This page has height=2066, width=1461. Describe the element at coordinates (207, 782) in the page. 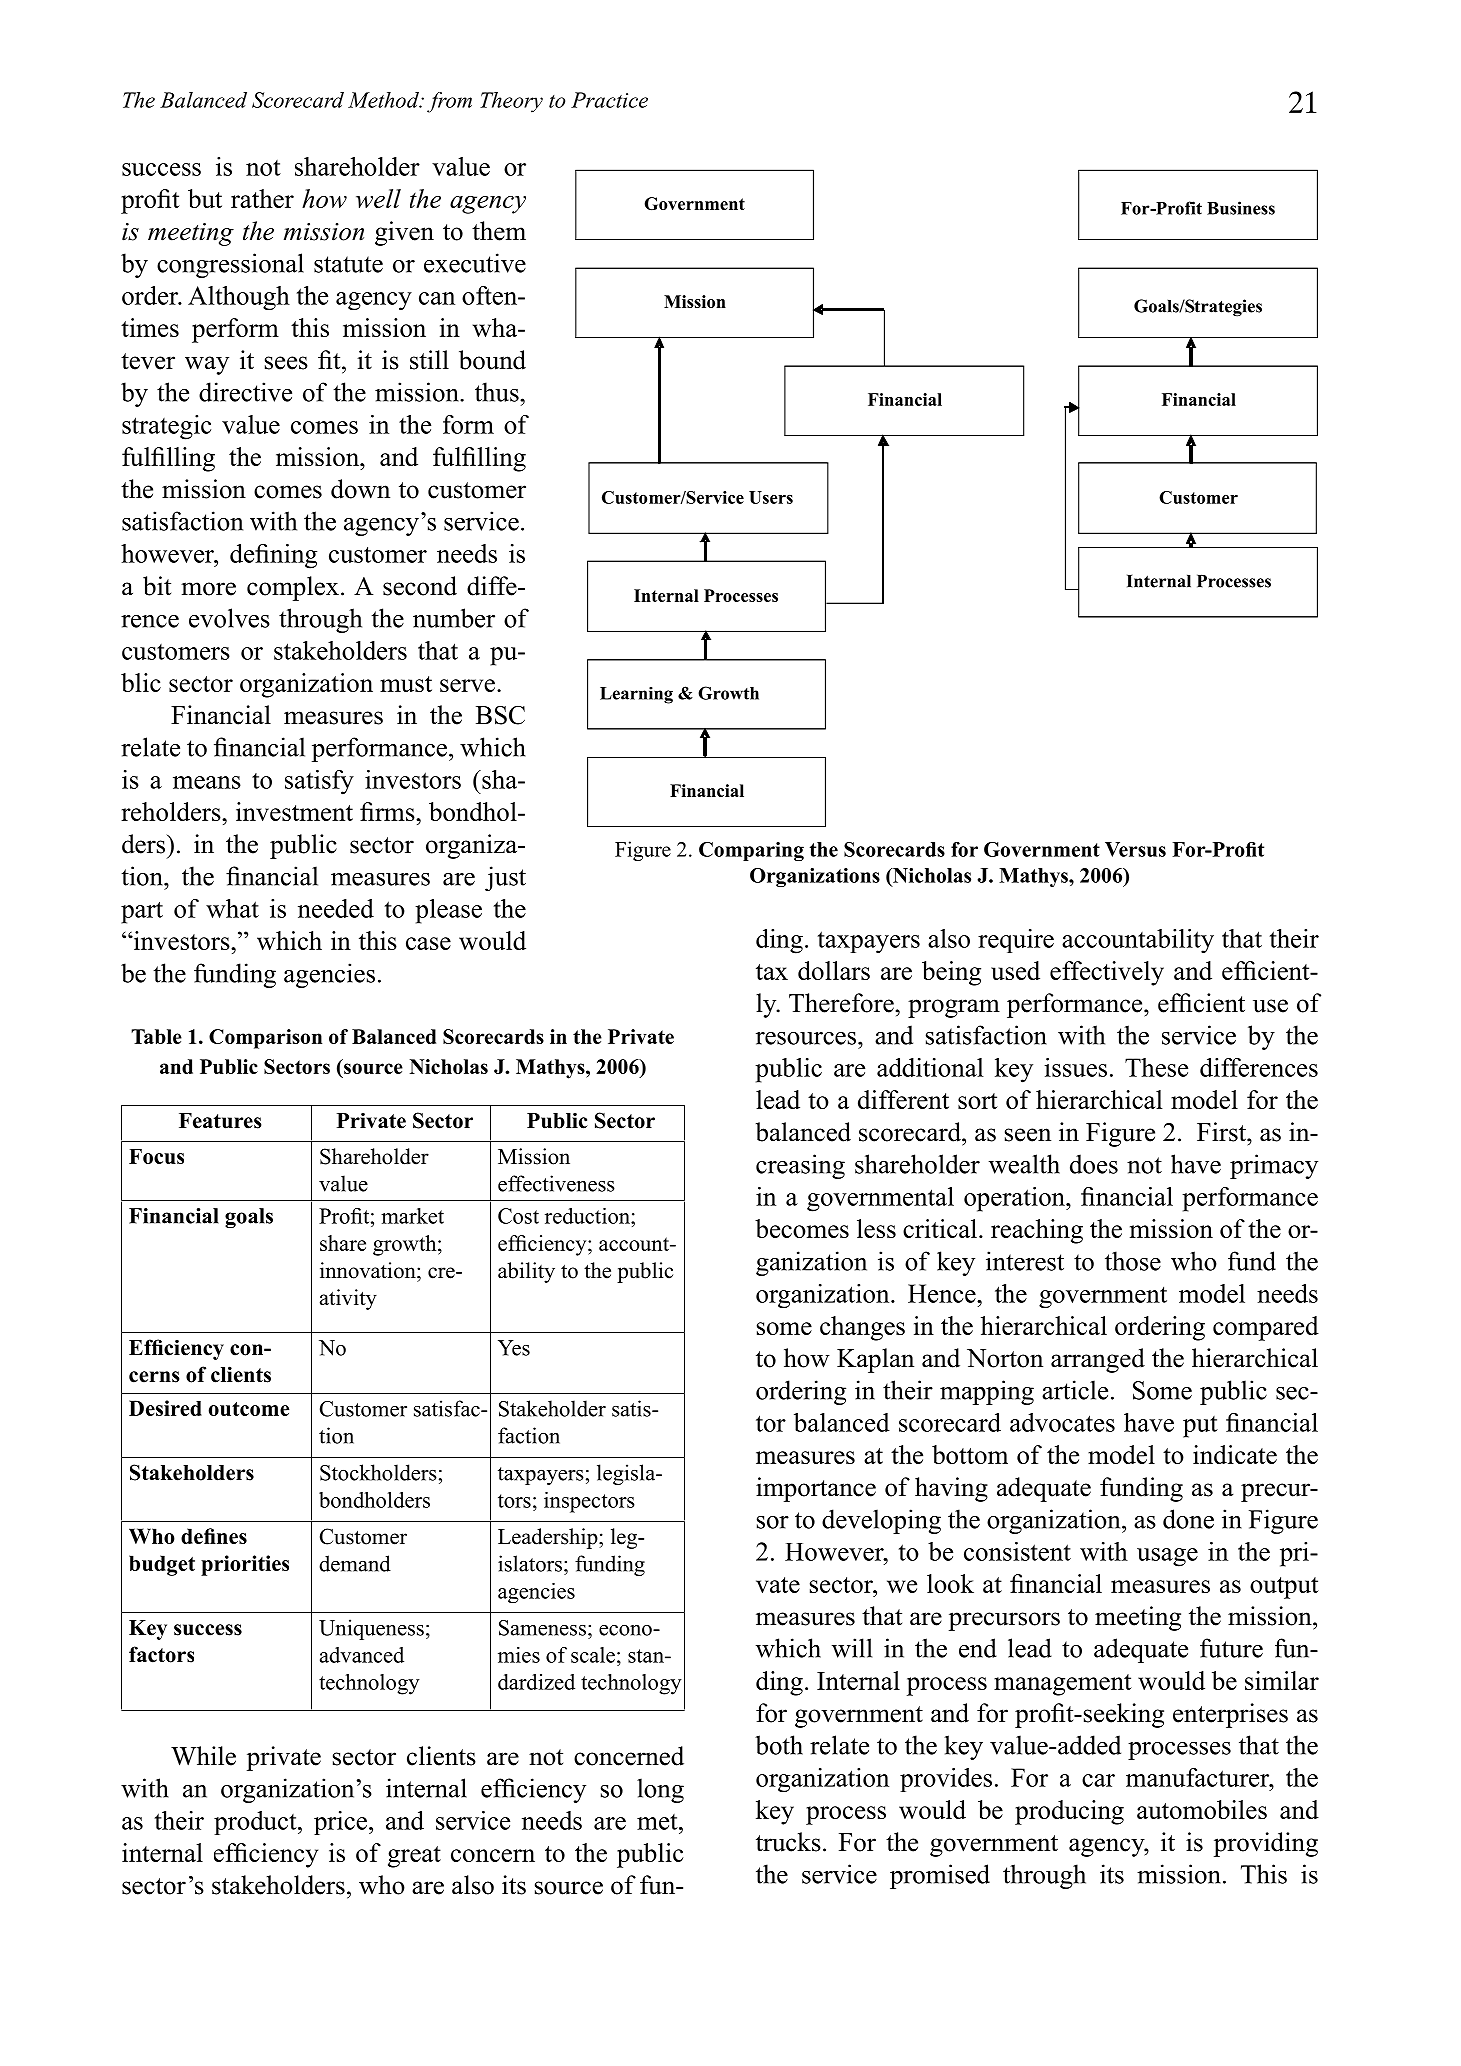

I see `means` at that location.
